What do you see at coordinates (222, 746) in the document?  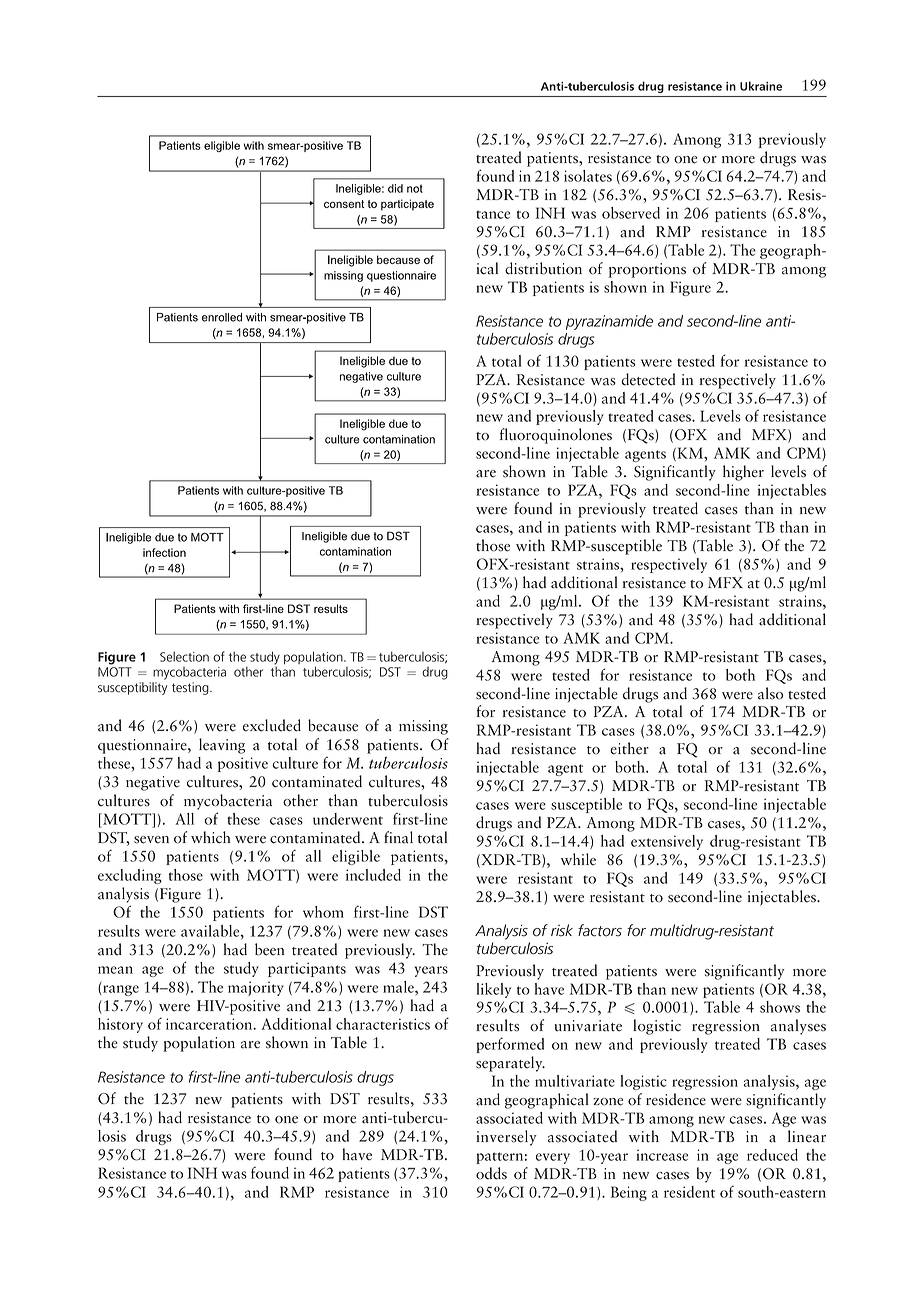 I see `leaving` at bounding box center [222, 746].
